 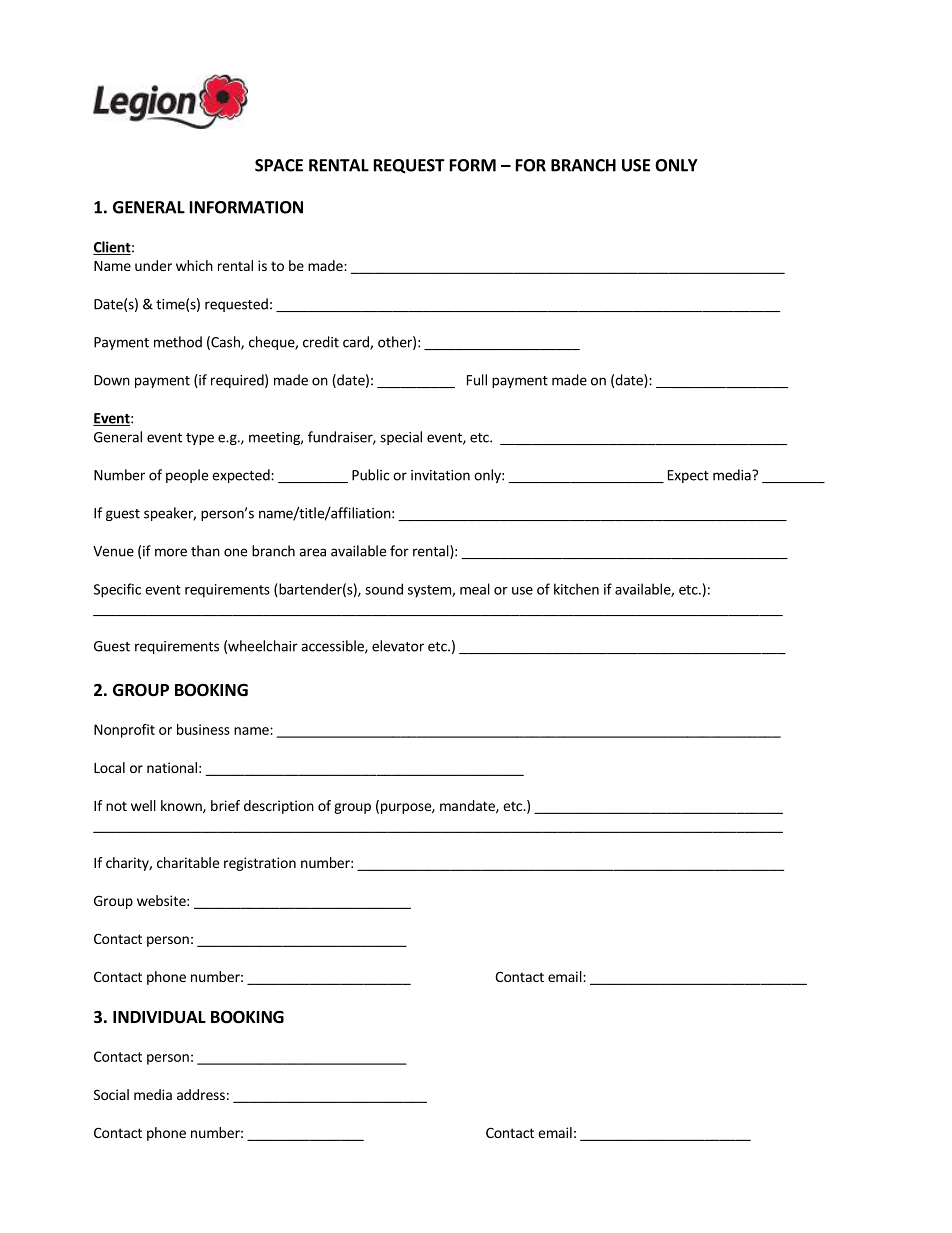 What do you see at coordinates (260, 864) in the document?
I see `registration` at bounding box center [260, 864].
